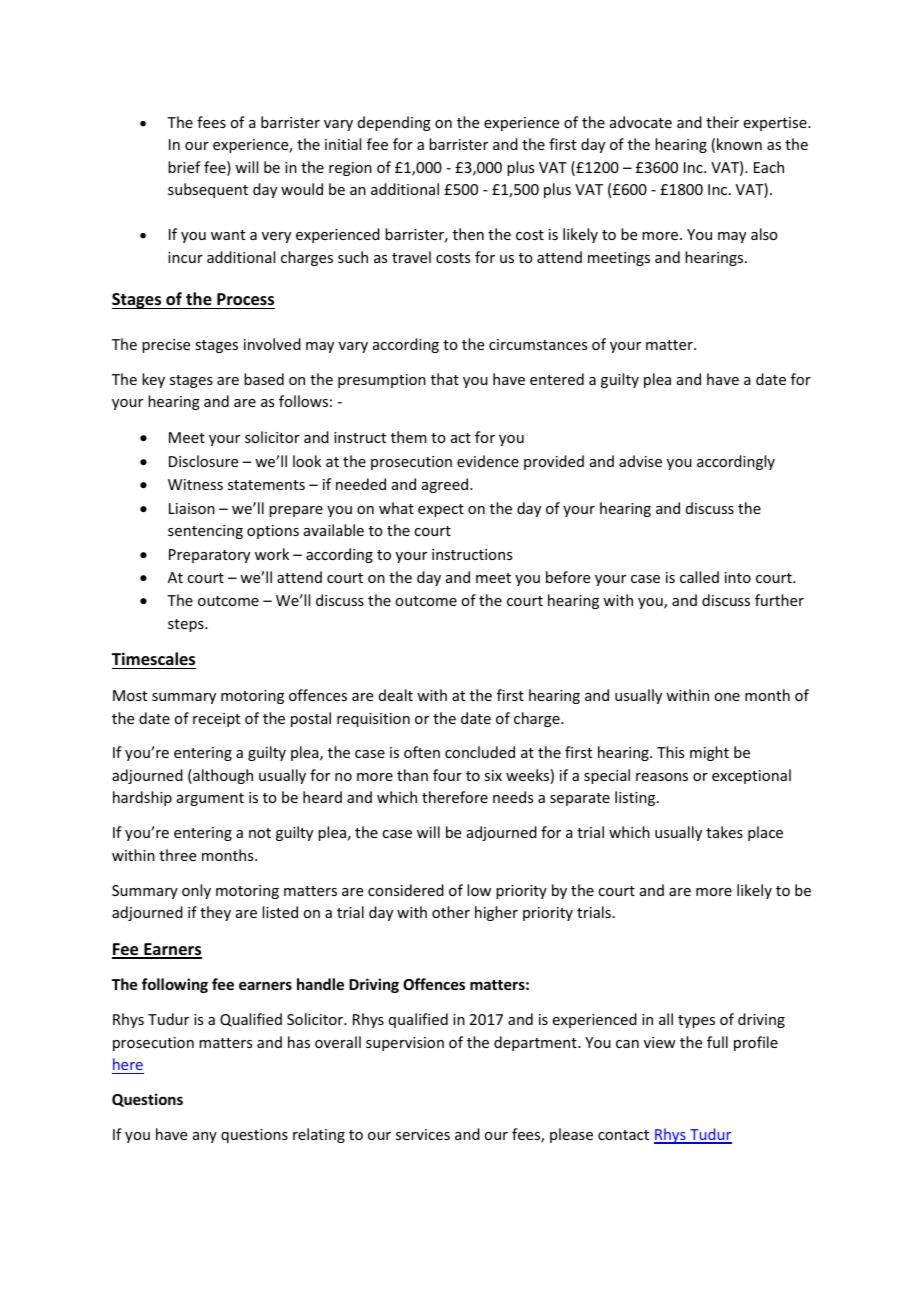  What do you see at coordinates (205, 1137) in the screenshot?
I see `any` at bounding box center [205, 1137].
